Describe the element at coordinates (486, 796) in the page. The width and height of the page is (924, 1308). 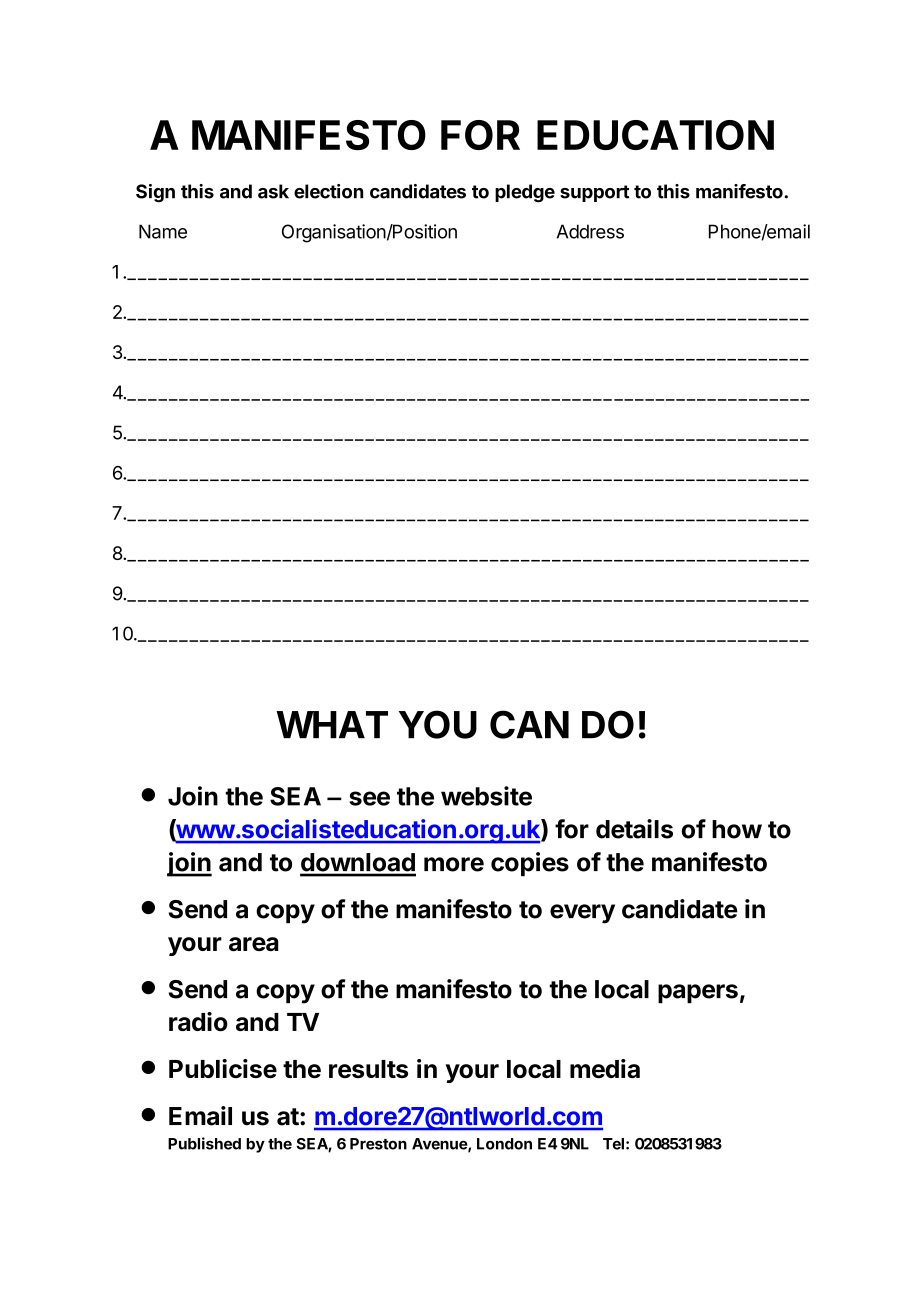
I see `website` at that location.
